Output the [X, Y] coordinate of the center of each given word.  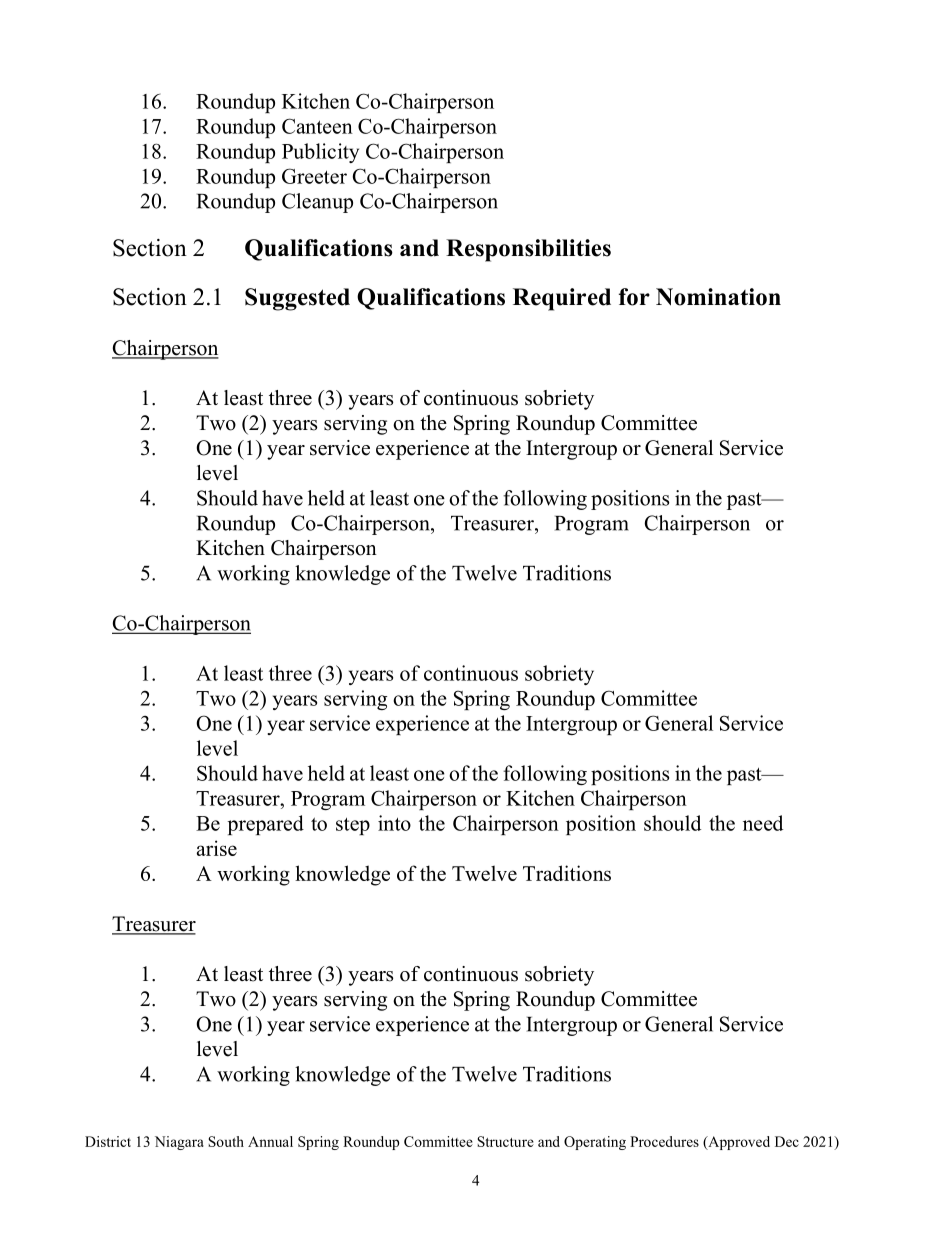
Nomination [718, 297]
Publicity [320, 153]
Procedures [664, 1141]
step [353, 826]
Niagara [179, 1143]
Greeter [314, 176]
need [763, 823]
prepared [266, 825]
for [634, 297]
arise [217, 848]
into [394, 823]
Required [562, 299]
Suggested [297, 299]
